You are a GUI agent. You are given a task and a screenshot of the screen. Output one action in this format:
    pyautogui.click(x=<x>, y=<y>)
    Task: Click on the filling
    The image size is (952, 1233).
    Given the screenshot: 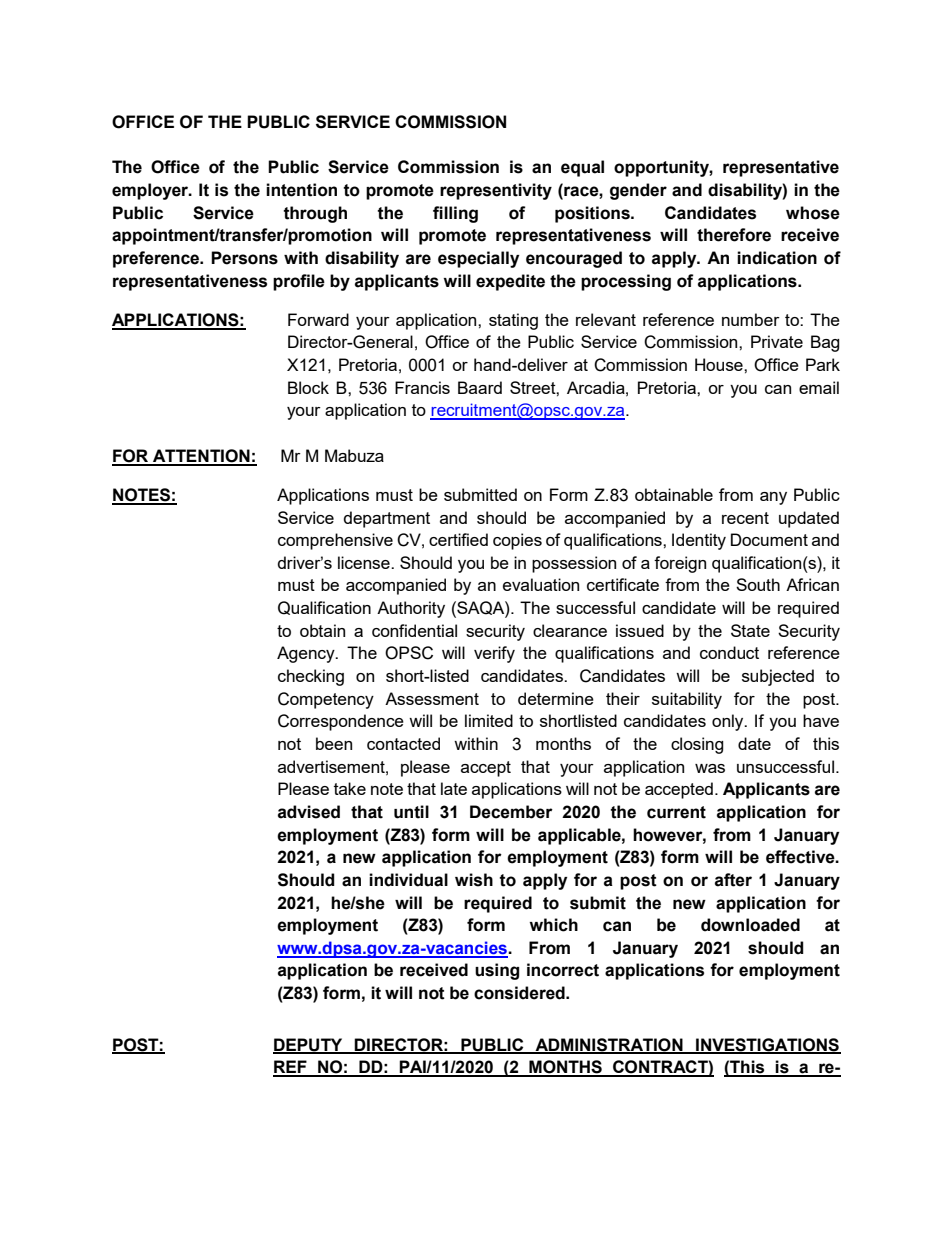 What is the action you would take?
    pyautogui.click(x=455, y=214)
